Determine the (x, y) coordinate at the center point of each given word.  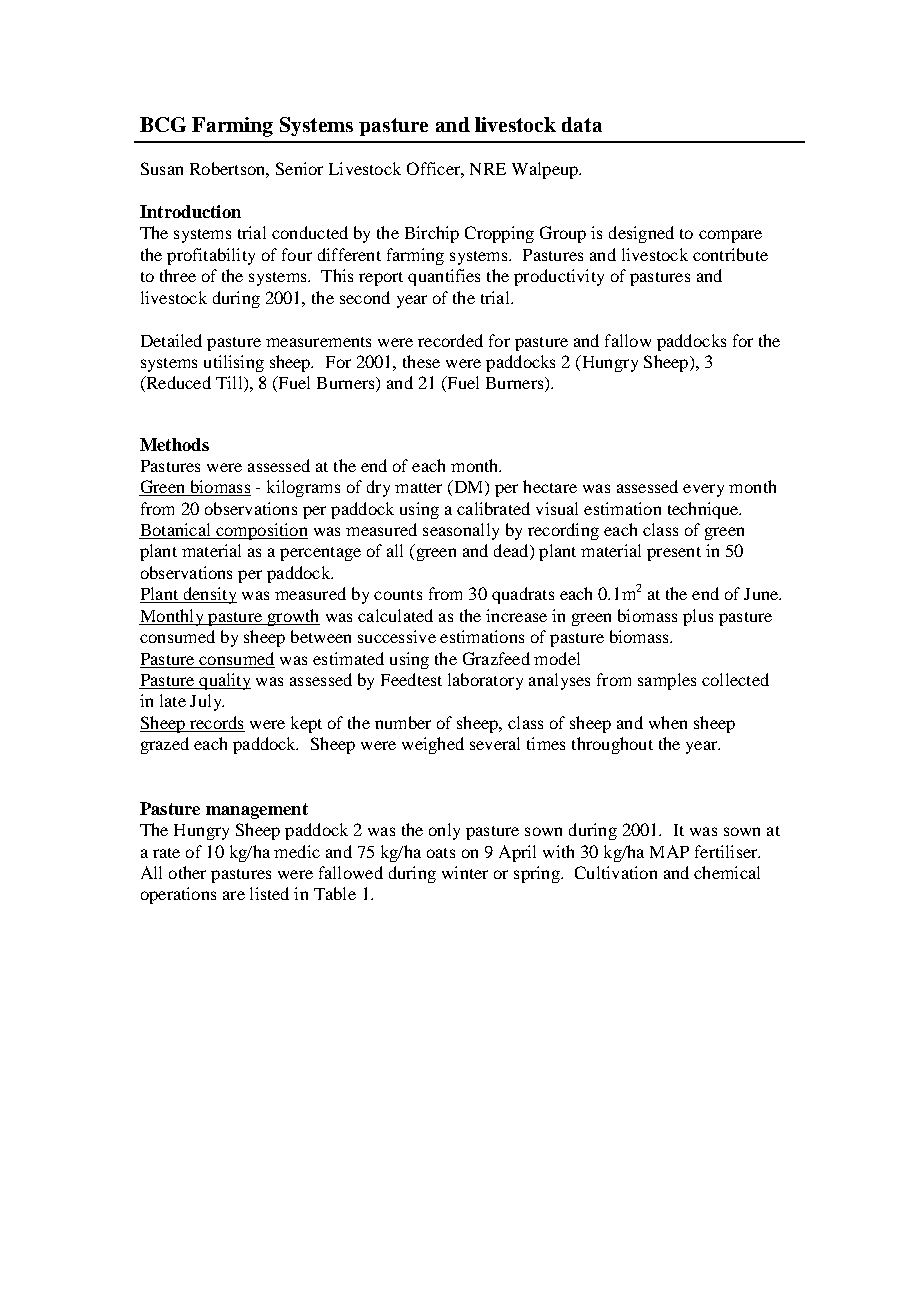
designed (641, 234)
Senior (299, 168)
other (187, 872)
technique (704, 510)
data (582, 124)
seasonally (461, 531)
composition (261, 531)
